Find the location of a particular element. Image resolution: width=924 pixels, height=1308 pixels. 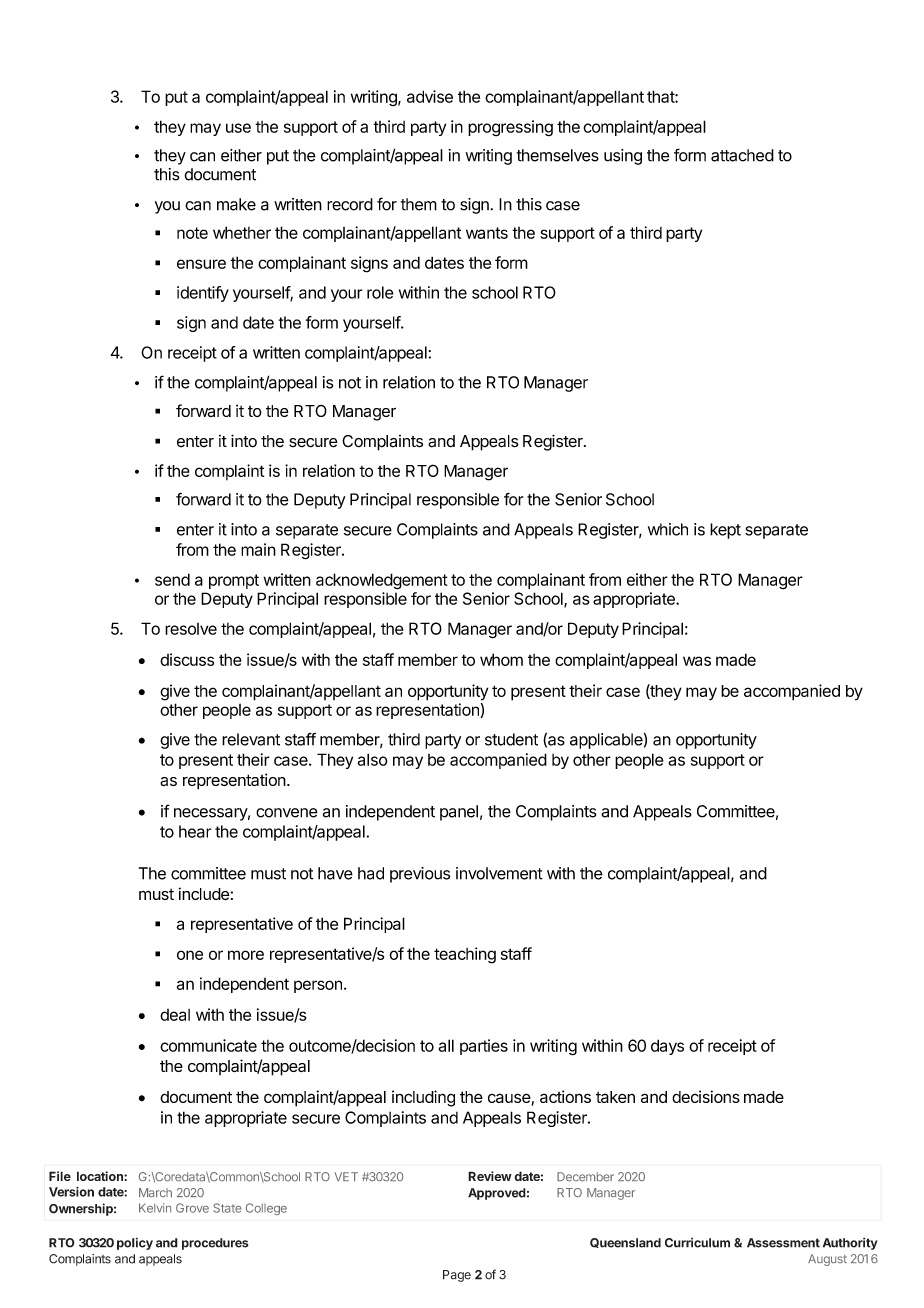

Page is located at coordinates (457, 1276).
